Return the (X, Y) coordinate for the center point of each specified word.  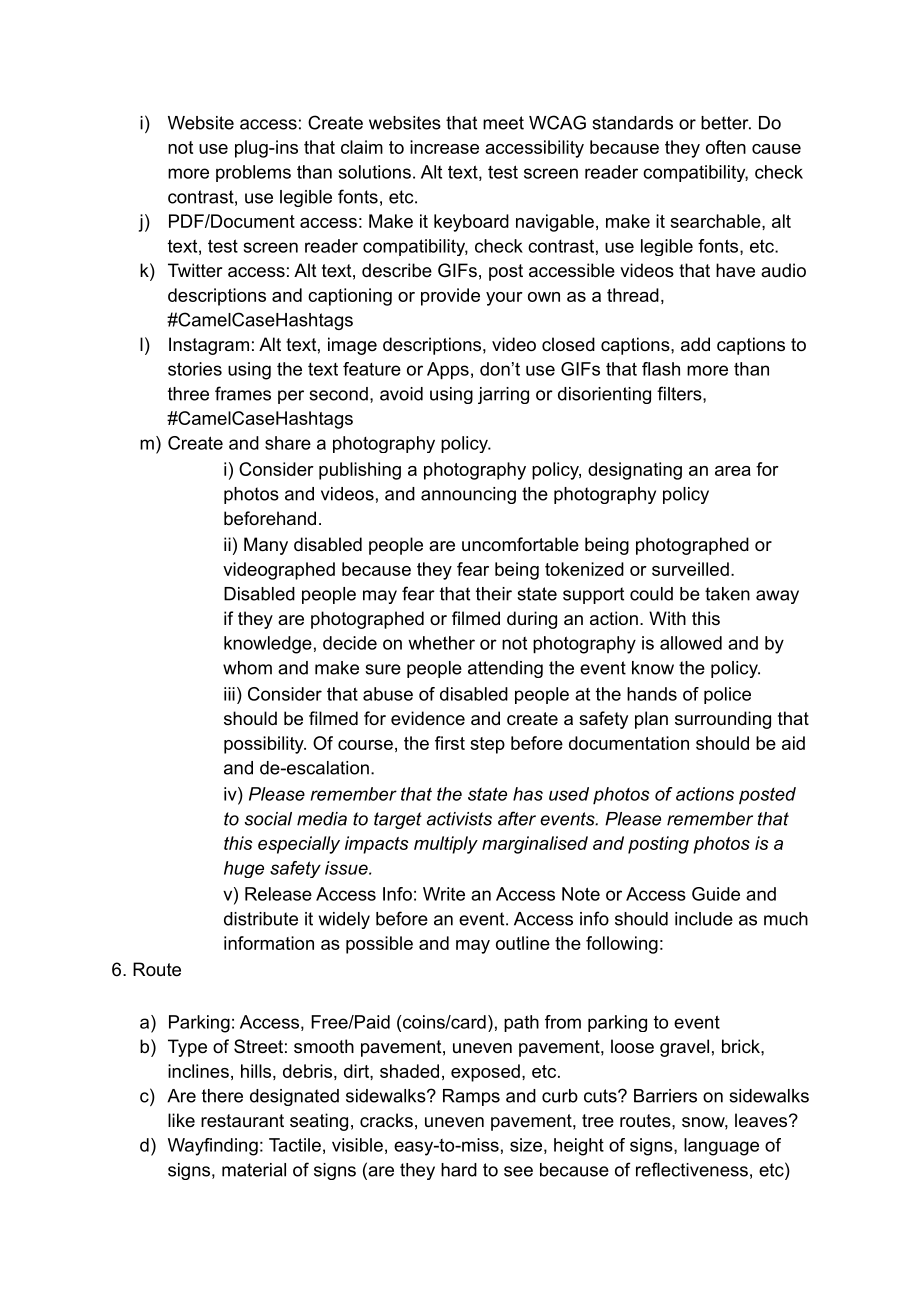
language (721, 1147)
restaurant (242, 1121)
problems (253, 173)
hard (459, 1170)
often (726, 147)
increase (444, 147)
